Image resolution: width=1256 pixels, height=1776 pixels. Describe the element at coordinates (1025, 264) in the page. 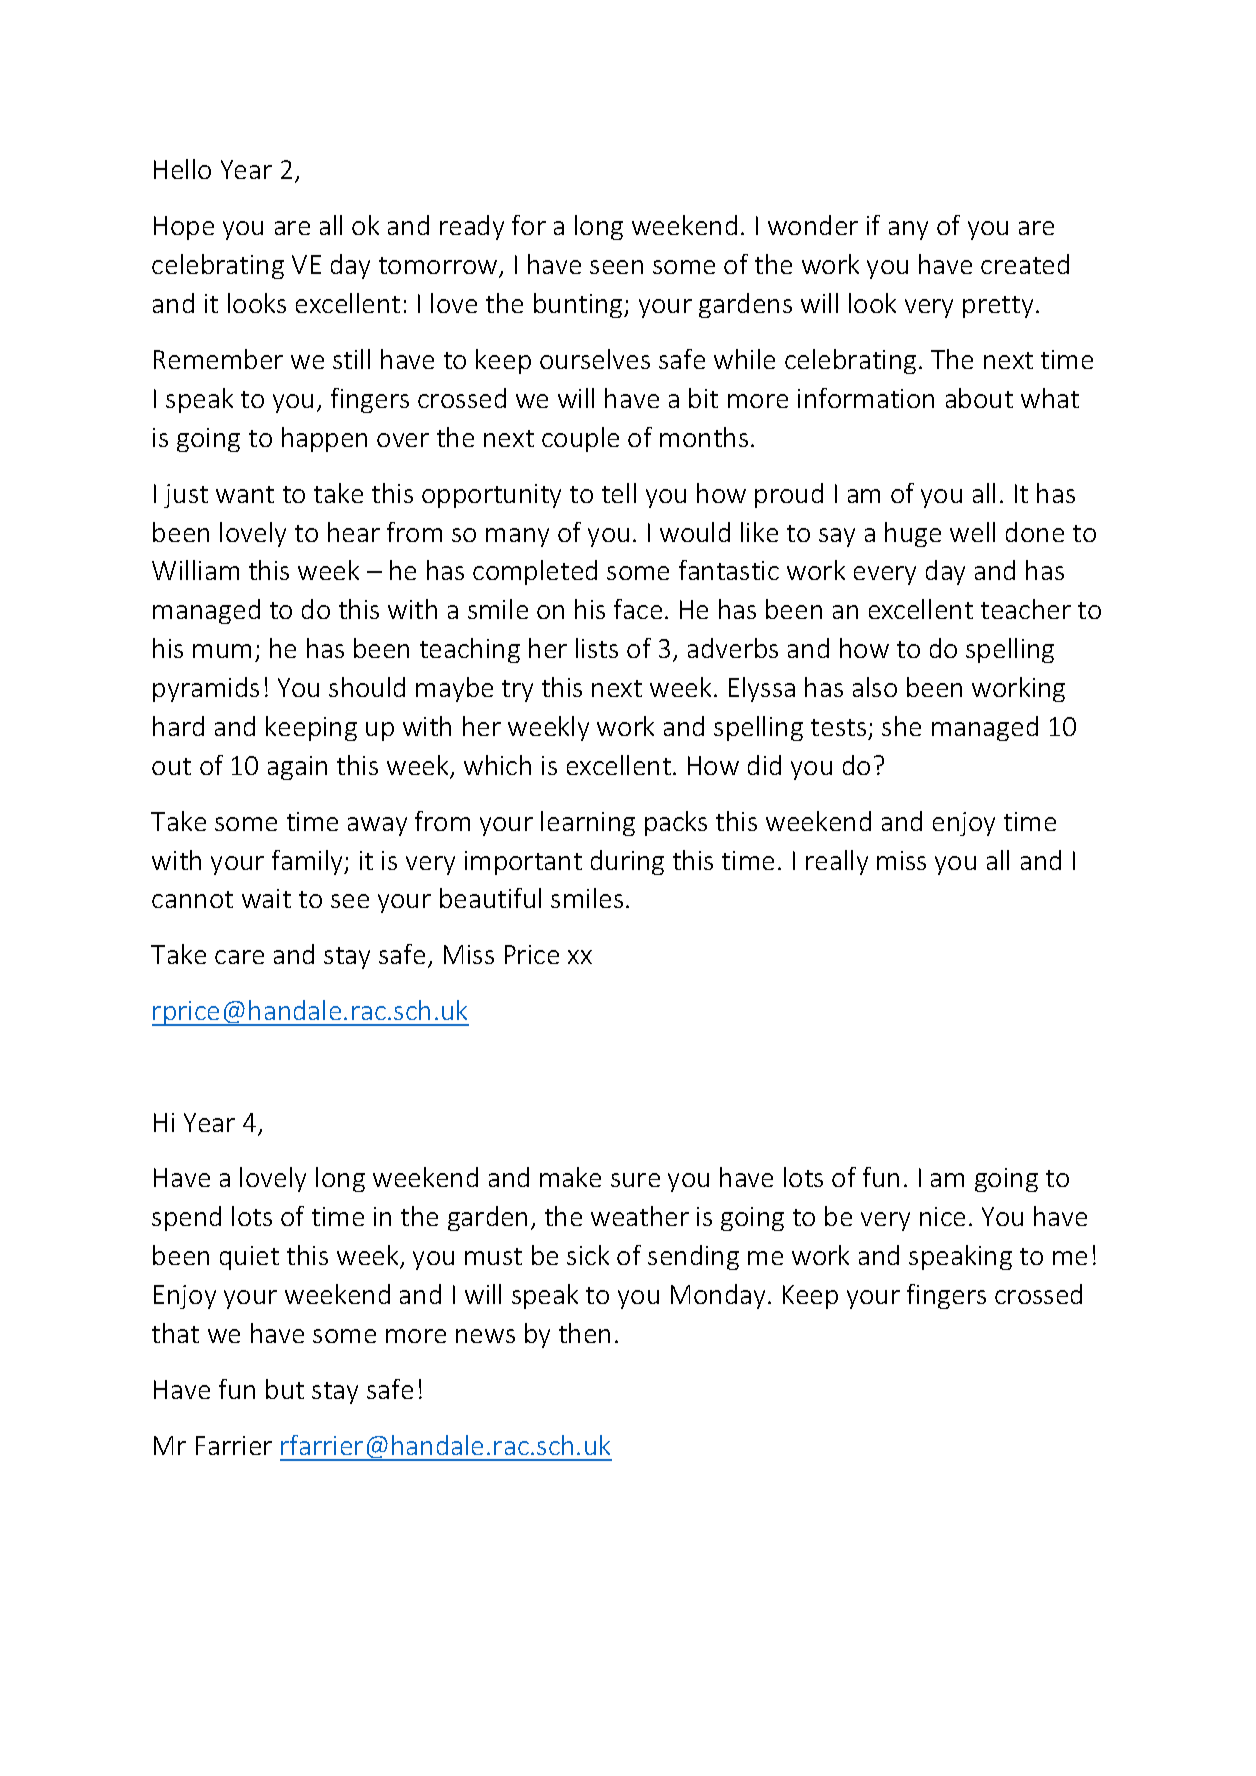

I see `created` at that location.
